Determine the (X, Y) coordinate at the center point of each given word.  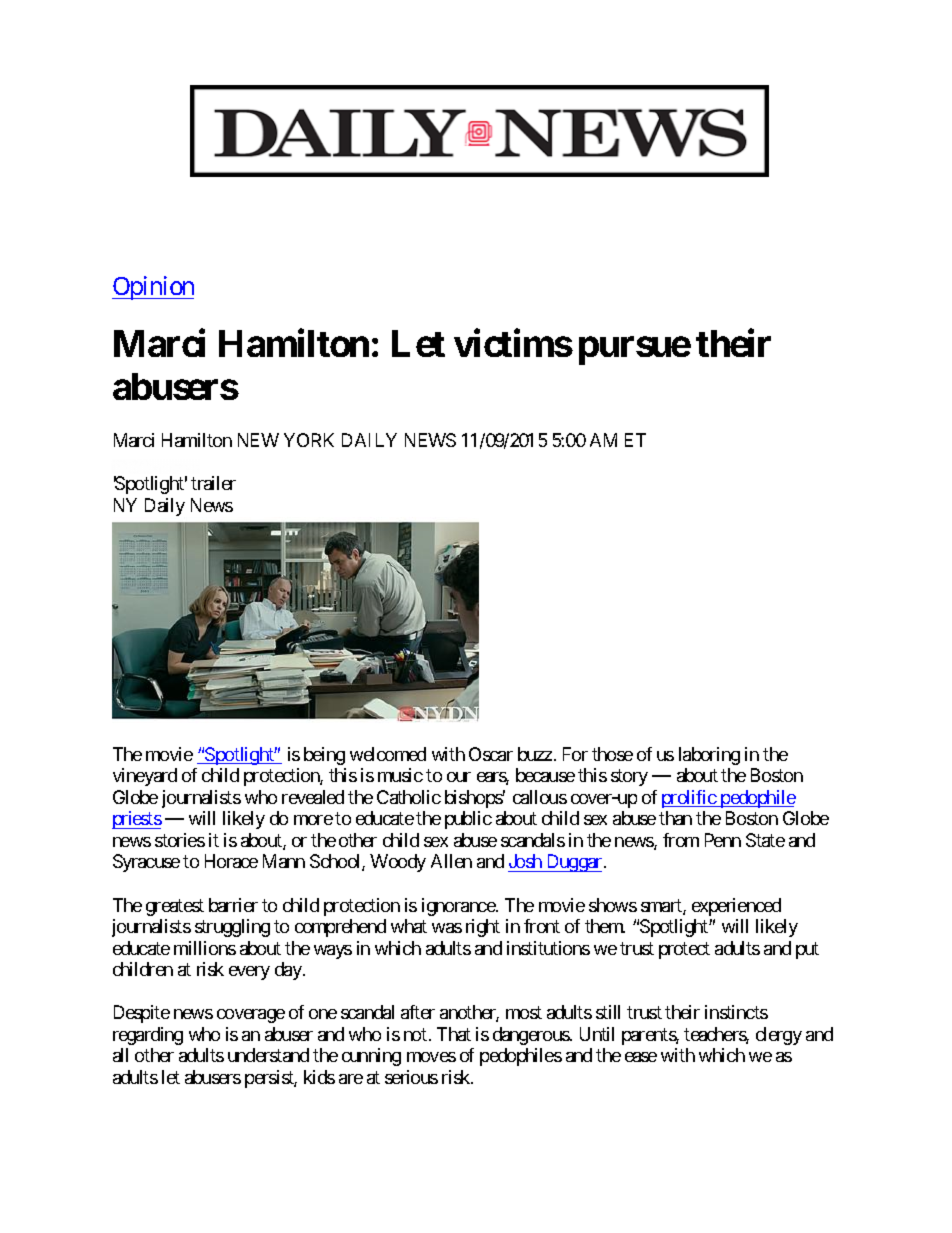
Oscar (491, 754)
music (400, 775)
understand (268, 1055)
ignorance (459, 907)
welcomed (388, 754)
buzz (535, 754)
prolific (690, 799)
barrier (233, 905)
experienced (736, 907)
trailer (213, 483)
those (612, 754)
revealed (313, 797)
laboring (709, 756)
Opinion (153, 288)
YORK (309, 440)
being (324, 756)
